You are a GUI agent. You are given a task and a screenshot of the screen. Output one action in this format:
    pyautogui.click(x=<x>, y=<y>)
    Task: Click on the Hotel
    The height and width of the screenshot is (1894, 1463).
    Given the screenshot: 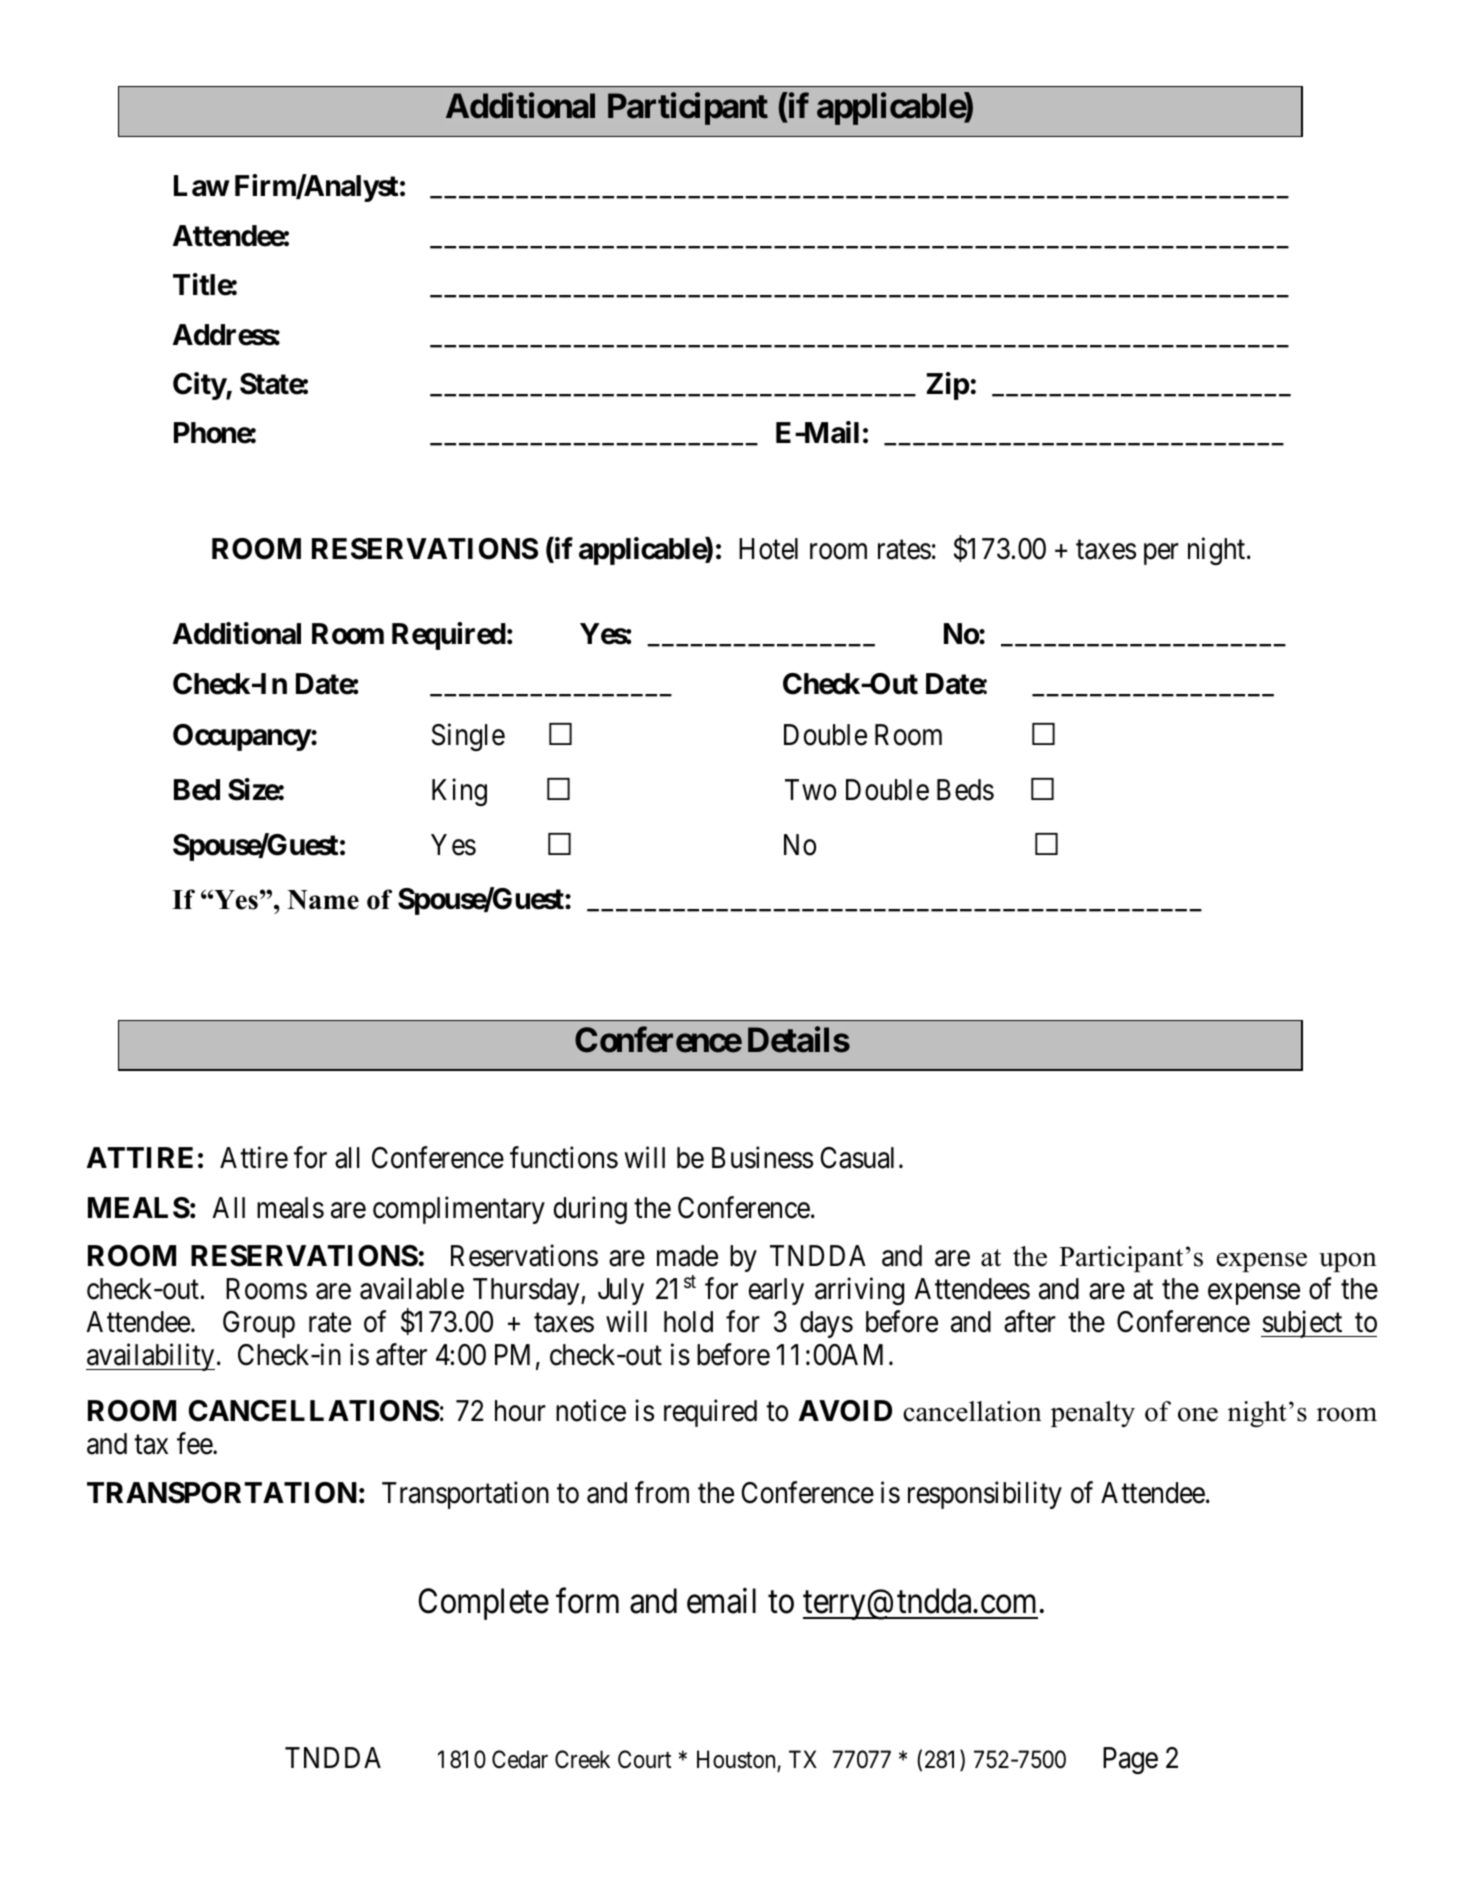 What is the action you would take?
    pyautogui.click(x=768, y=549)
